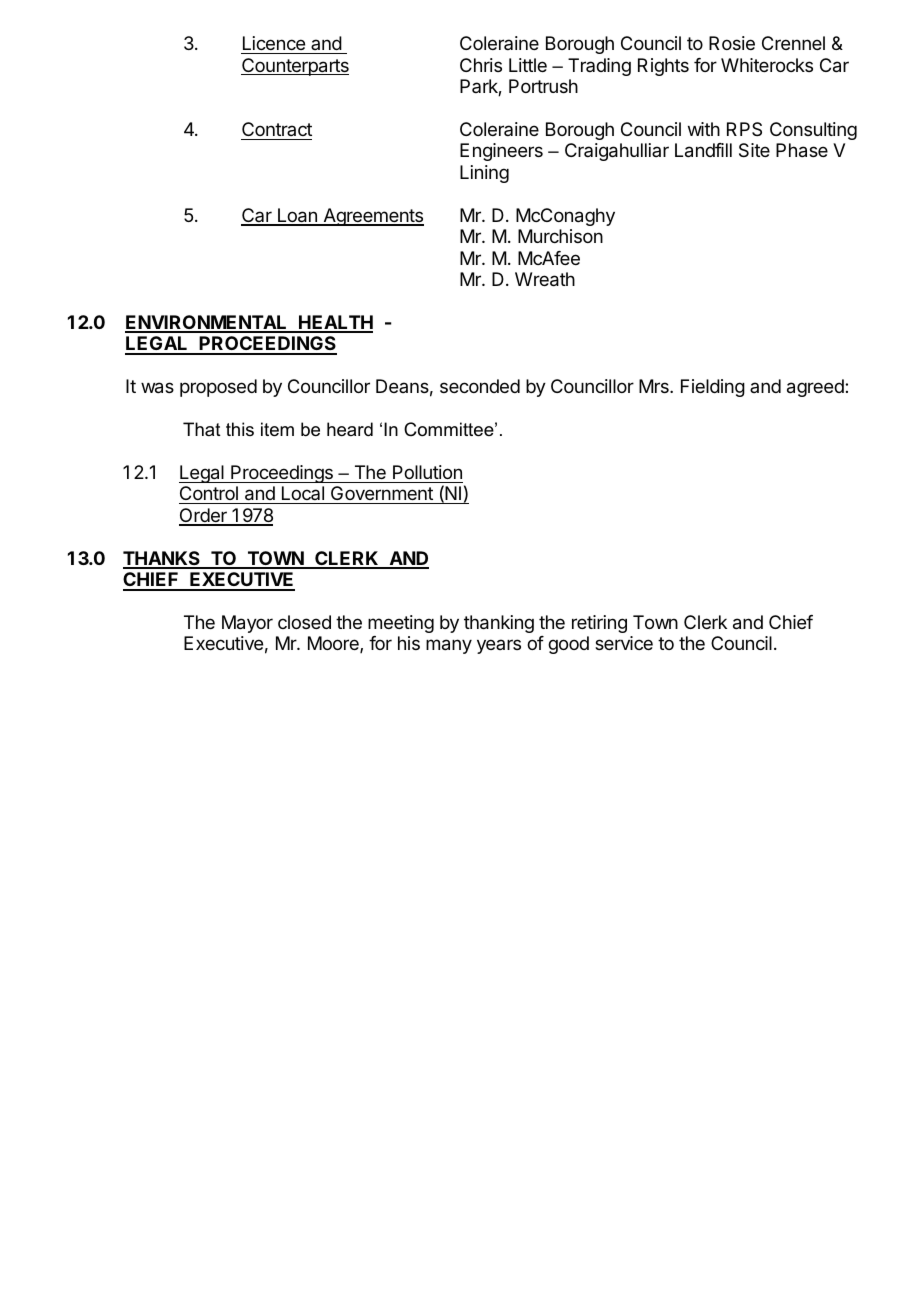  Describe the element at coordinates (209, 495) in the document. I see `Control` at that location.
